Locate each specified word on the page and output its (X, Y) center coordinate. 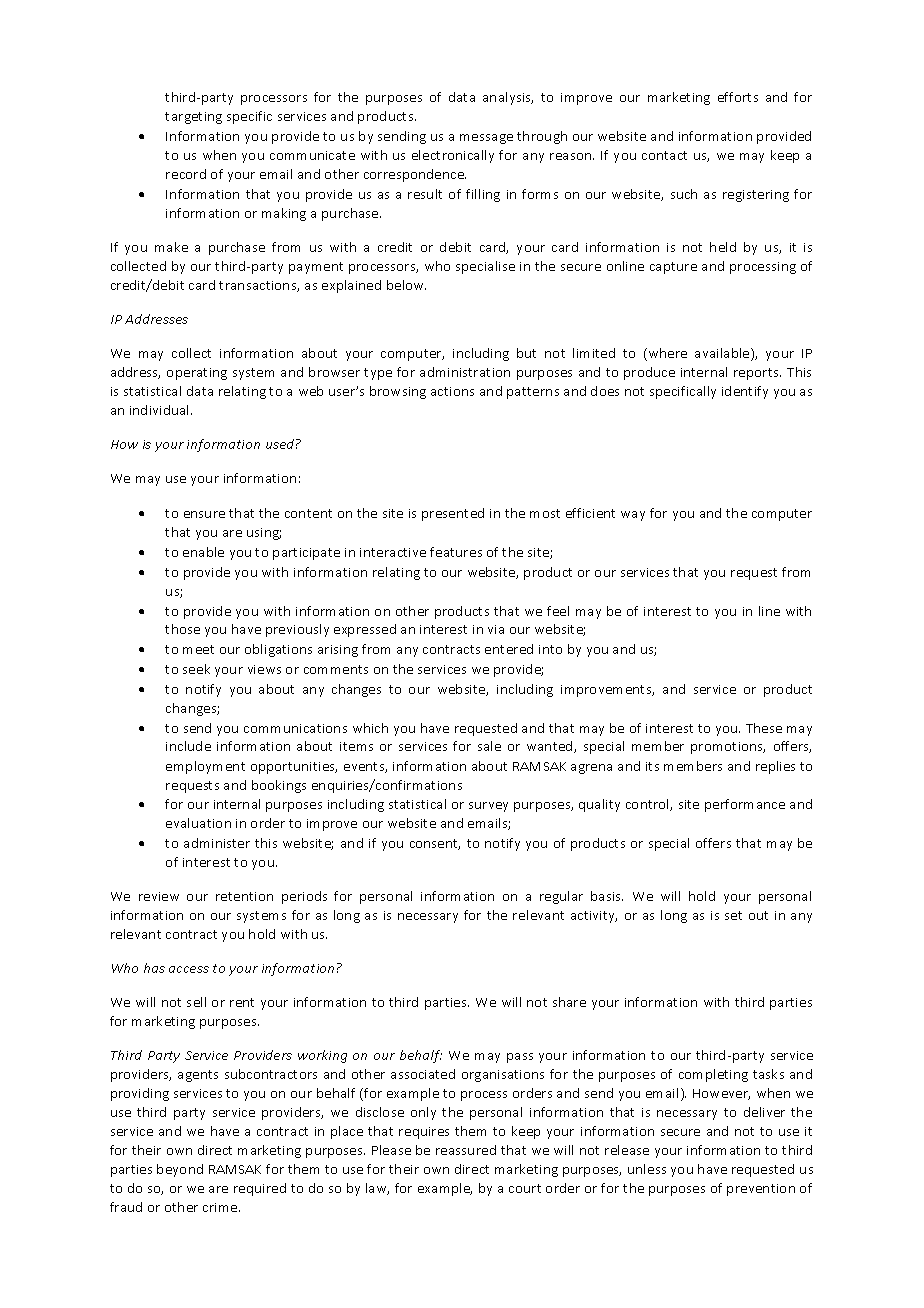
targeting (193, 118)
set (733, 915)
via (496, 629)
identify (745, 392)
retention (244, 896)
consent (435, 844)
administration (465, 372)
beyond (180, 1170)
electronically (453, 156)
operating (197, 374)
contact (664, 155)
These (764, 728)
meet (198, 649)
